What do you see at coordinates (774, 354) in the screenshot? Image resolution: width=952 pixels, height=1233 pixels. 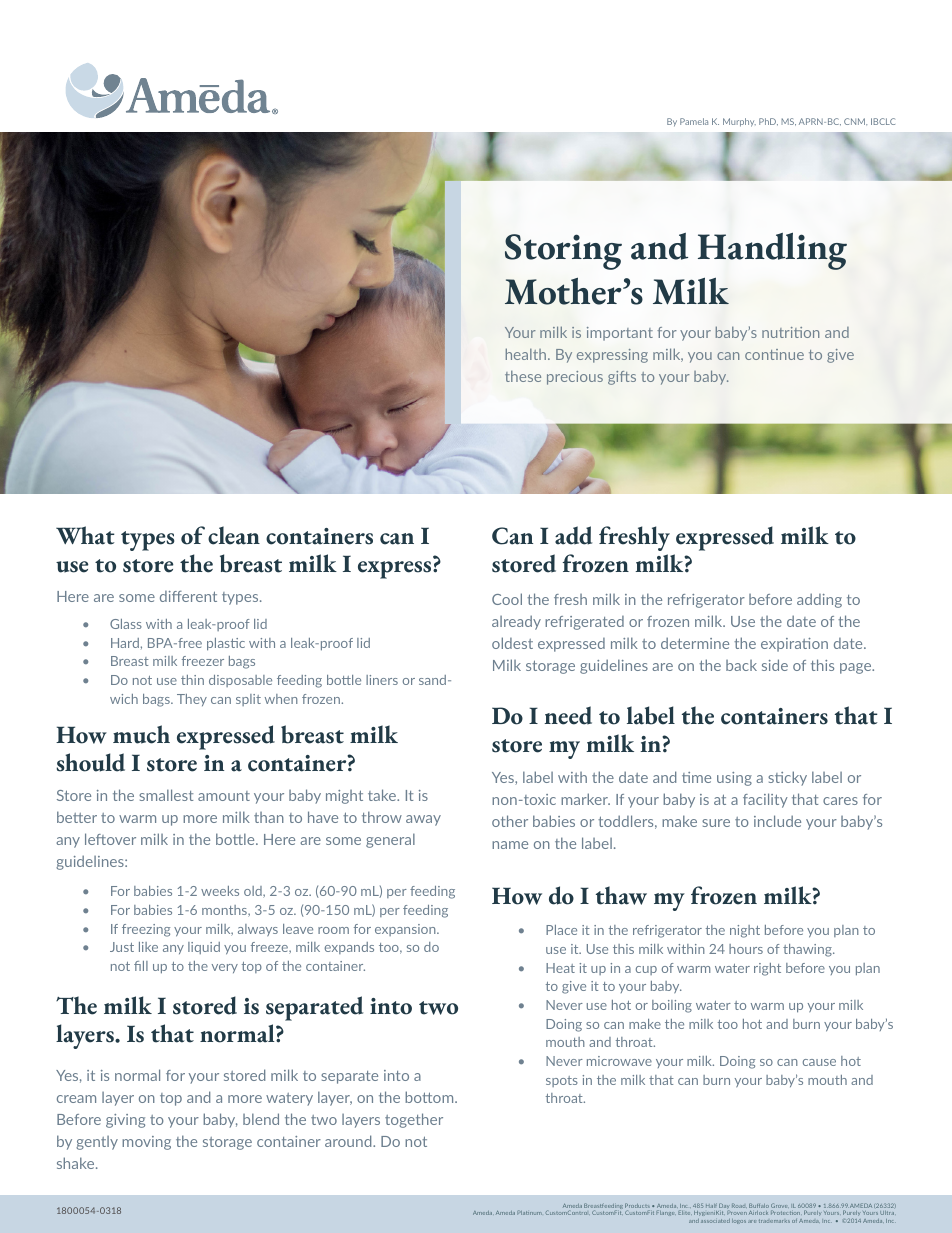 I see `continue` at bounding box center [774, 354].
